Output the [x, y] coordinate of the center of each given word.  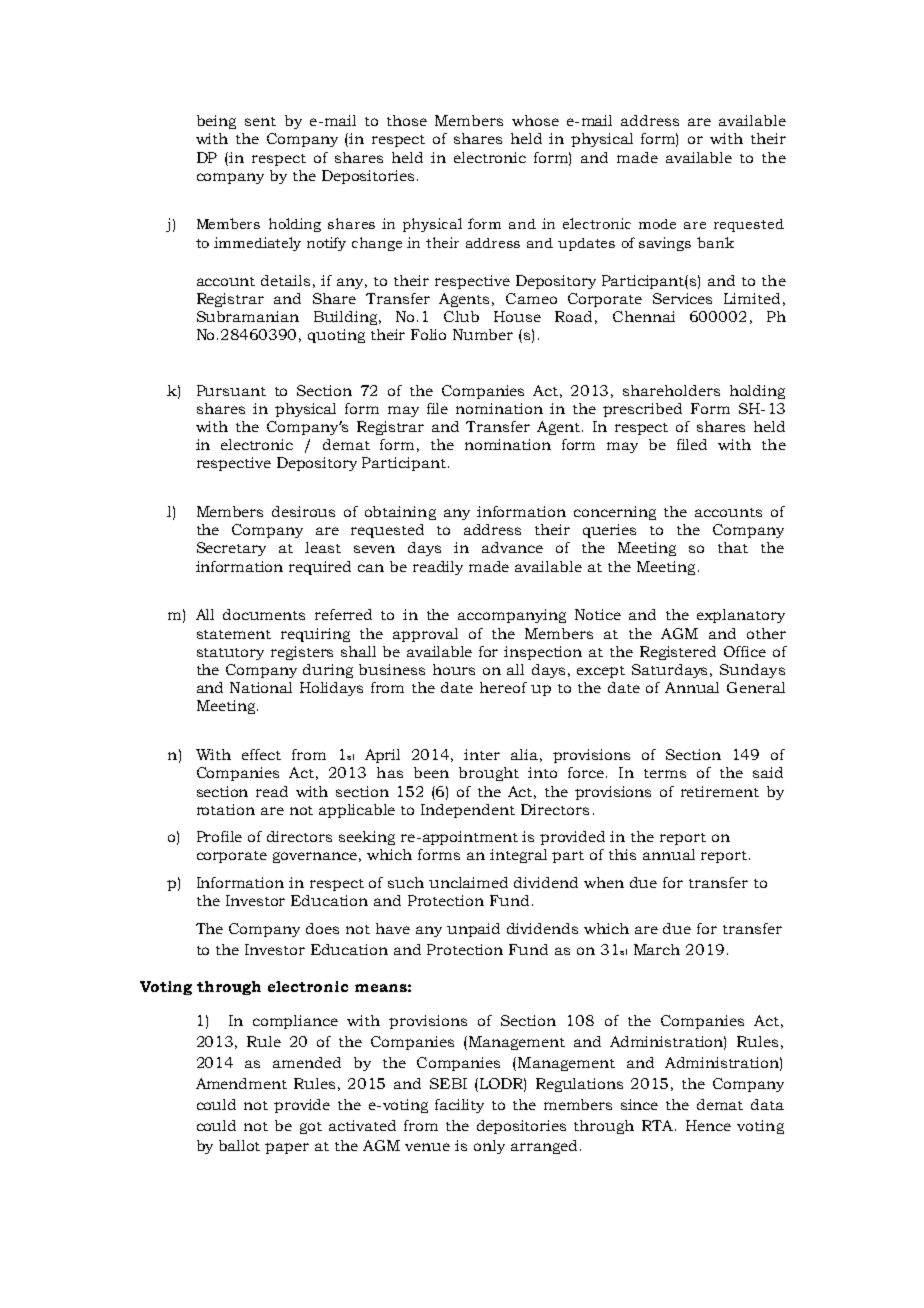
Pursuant [231, 390]
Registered [678, 653]
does [322, 928]
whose [535, 120]
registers [302, 653]
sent [260, 121]
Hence [708, 1125]
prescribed [642, 410]
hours [454, 669]
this [622, 854]
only [489, 1147]
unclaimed [468, 882]
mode [657, 224]
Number [483, 334]
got [311, 1128]
